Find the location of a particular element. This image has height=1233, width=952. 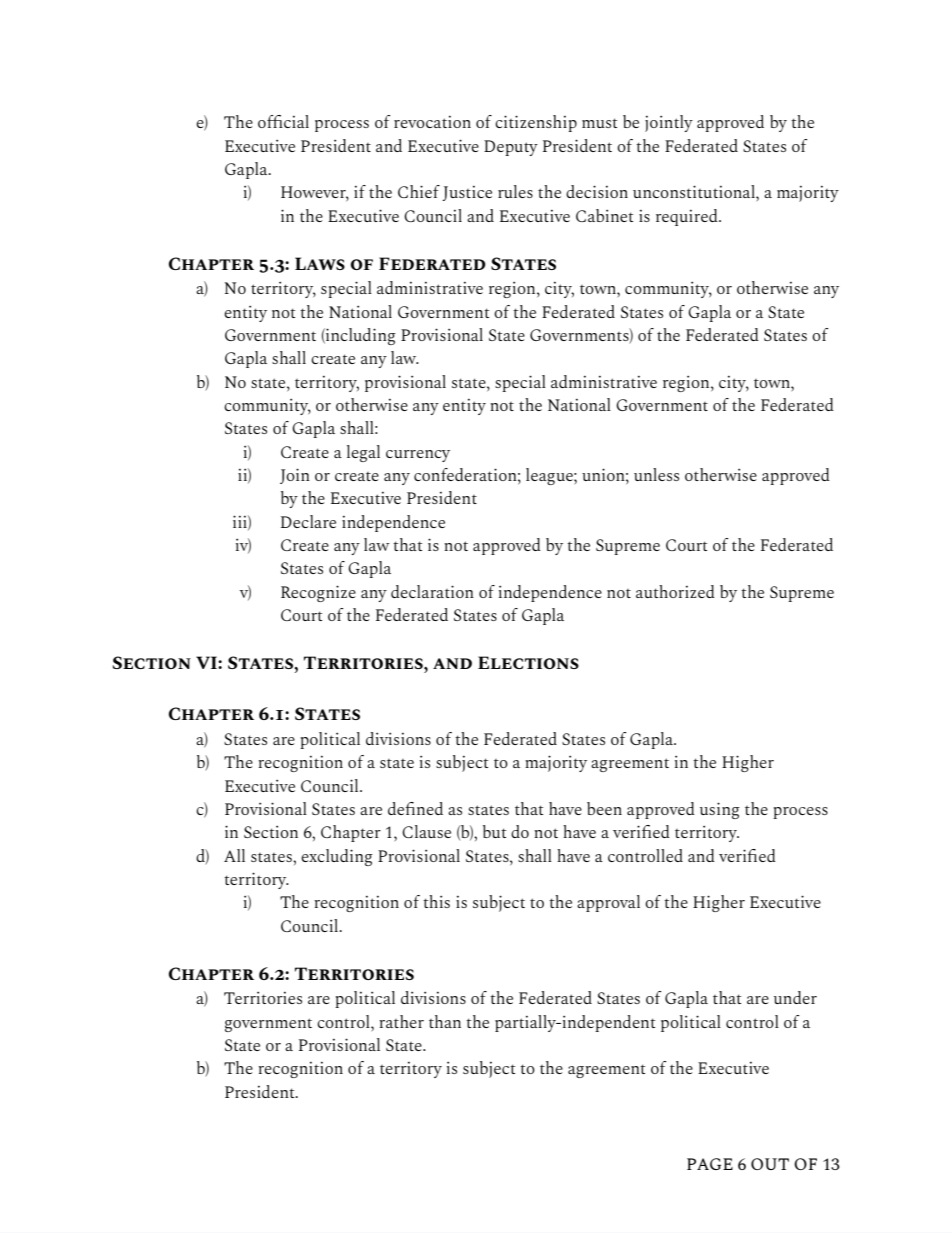

official is located at coordinates (283, 121).
